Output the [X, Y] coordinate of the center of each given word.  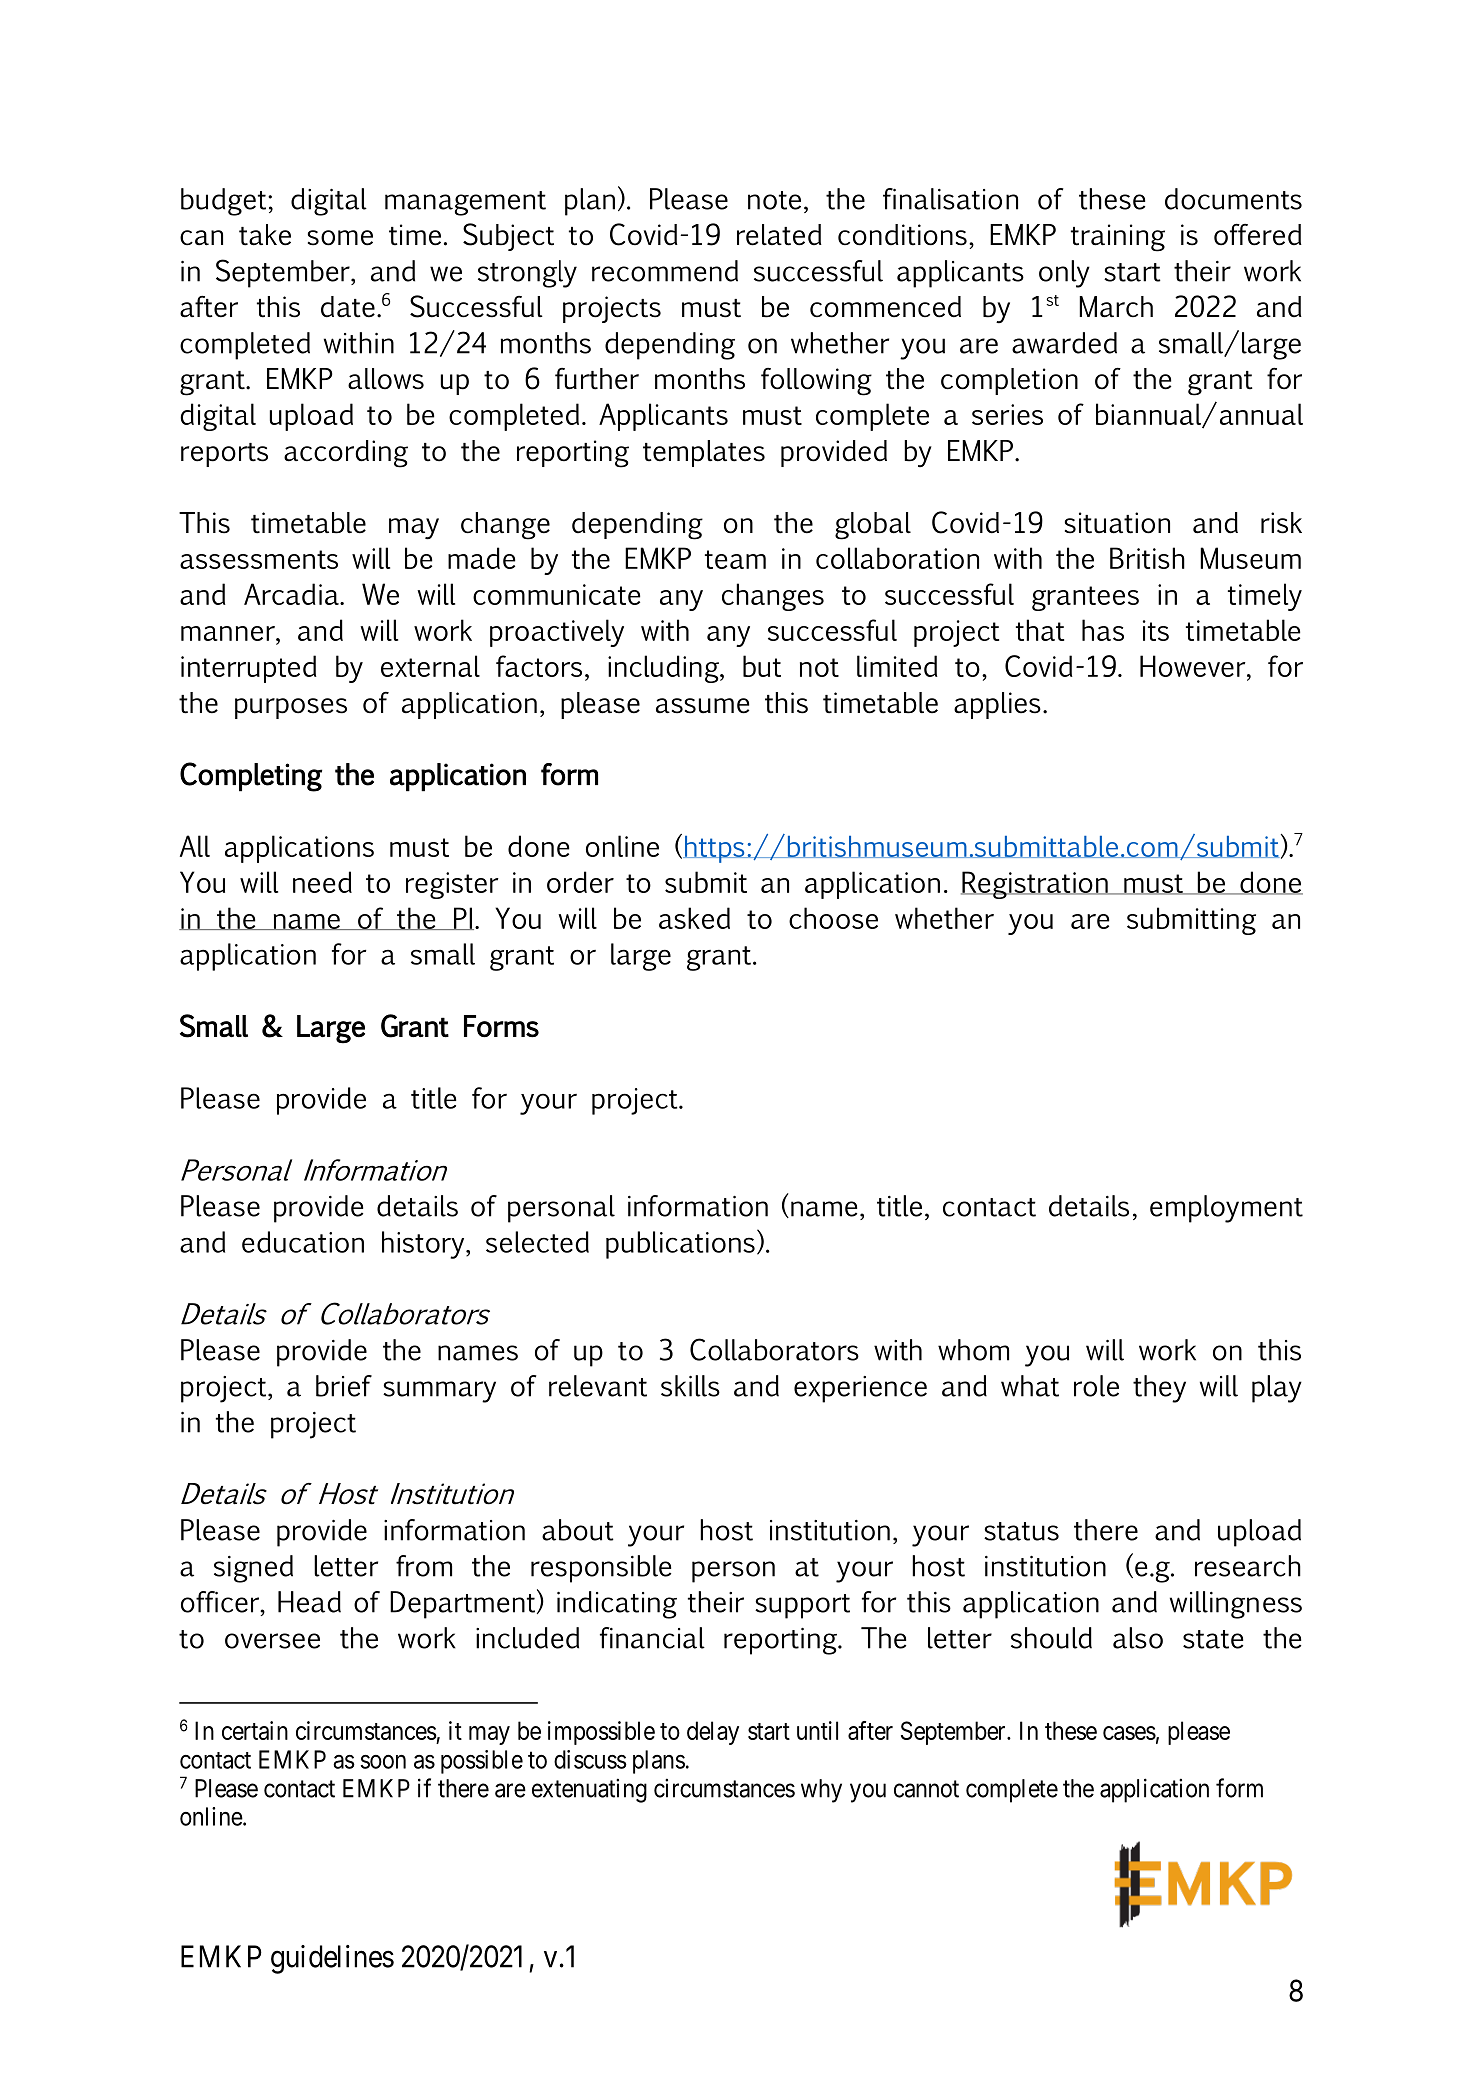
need [322, 882]
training [1118, 238]
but [762, 666]
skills [690, 1386]
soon [383, 1762]
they [1159, 1389]
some [340, 238]
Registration [1035, 885]
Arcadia [292, 594]
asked [694, 918]
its [1156, 630]
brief [344, 1386]
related [779, 235]
